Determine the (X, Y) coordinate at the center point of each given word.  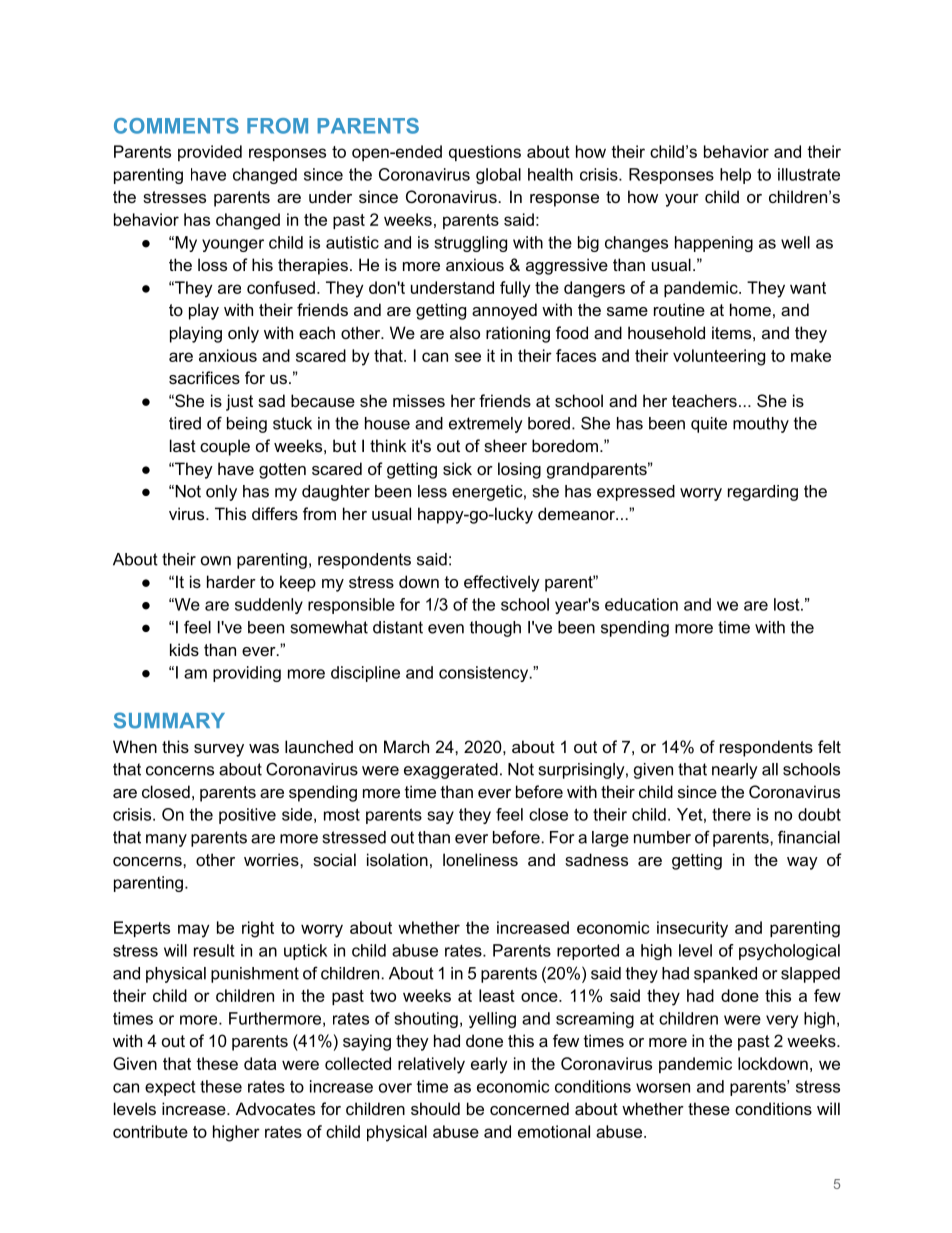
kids (184, 649)
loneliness (480, 859)
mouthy (761, 425)
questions (485, 153)
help (735, 176)
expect (170, 1088)
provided (210, 153)
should (435, 1108)
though (495, 629)
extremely (486, 425)
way (802, 863)
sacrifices (204, 377)
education (641, 604)
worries (272, 859)
